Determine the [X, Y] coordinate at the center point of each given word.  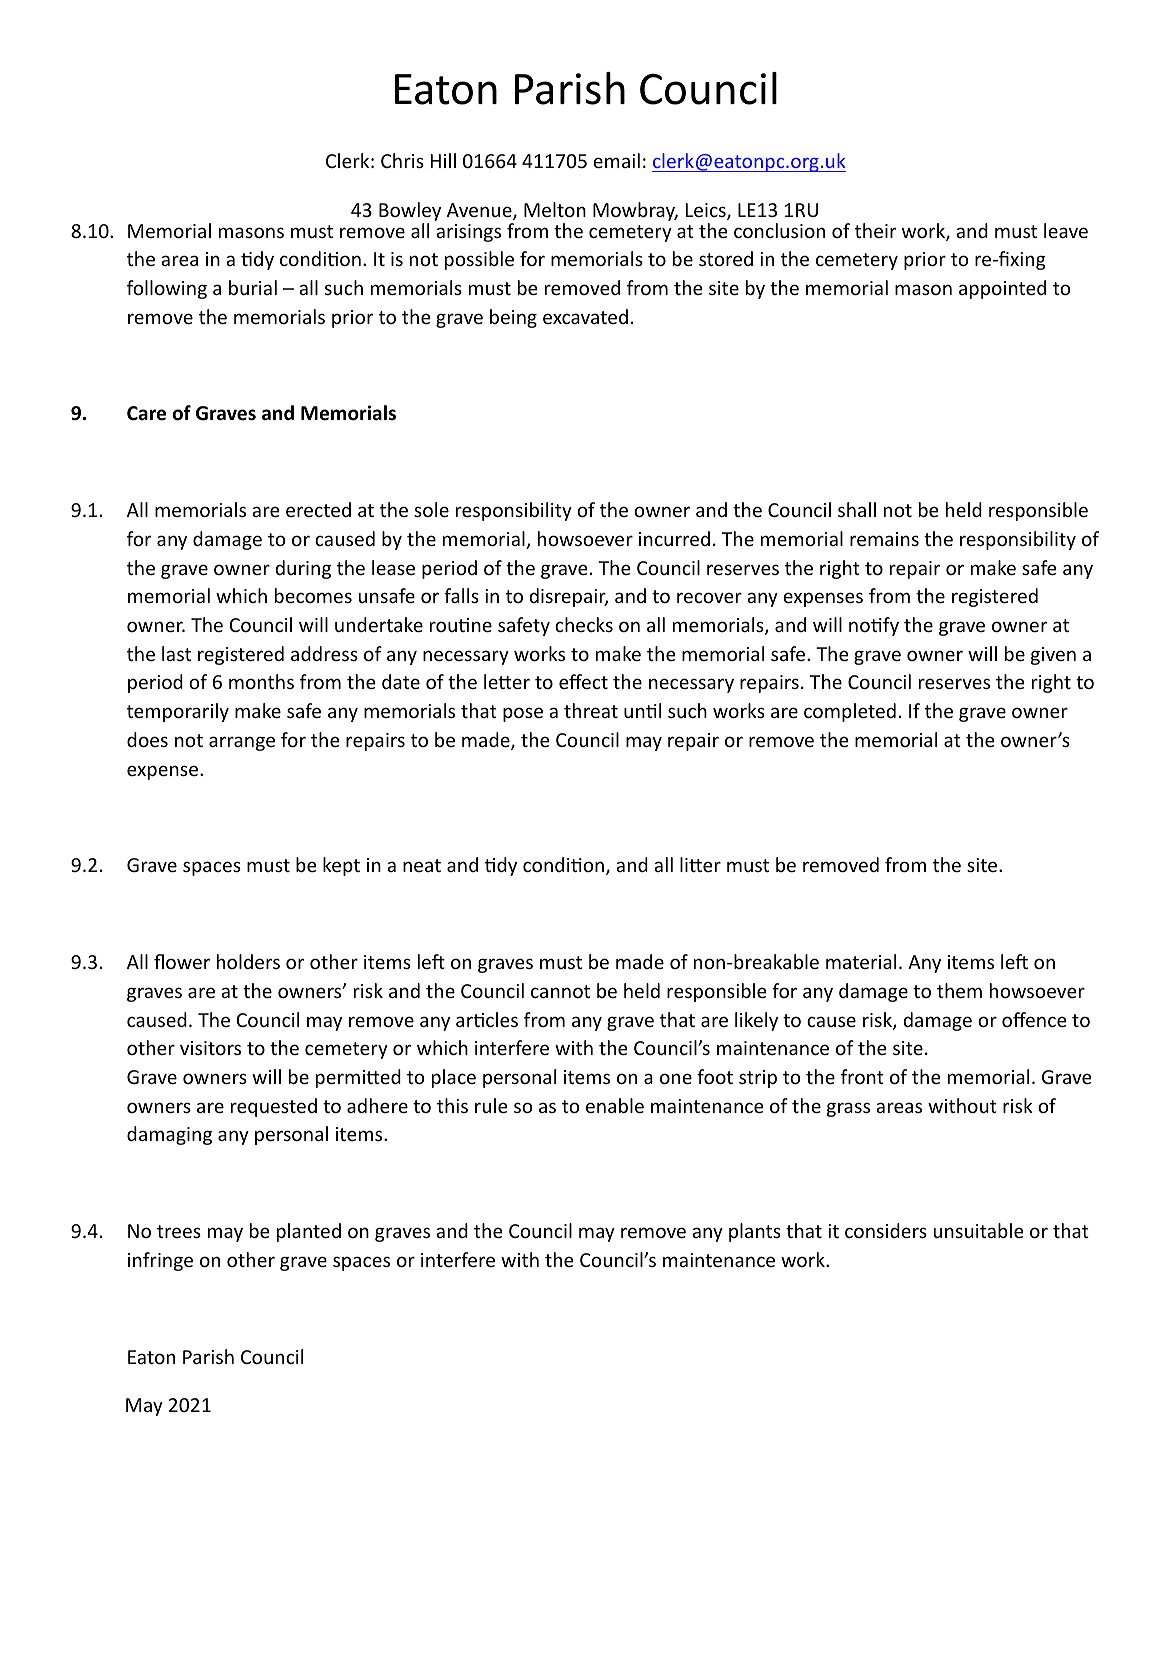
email [616, 160]
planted [309, 1232]
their [875, 230]
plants [755, 1232]
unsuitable [979, 1230]
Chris [402, 160]
